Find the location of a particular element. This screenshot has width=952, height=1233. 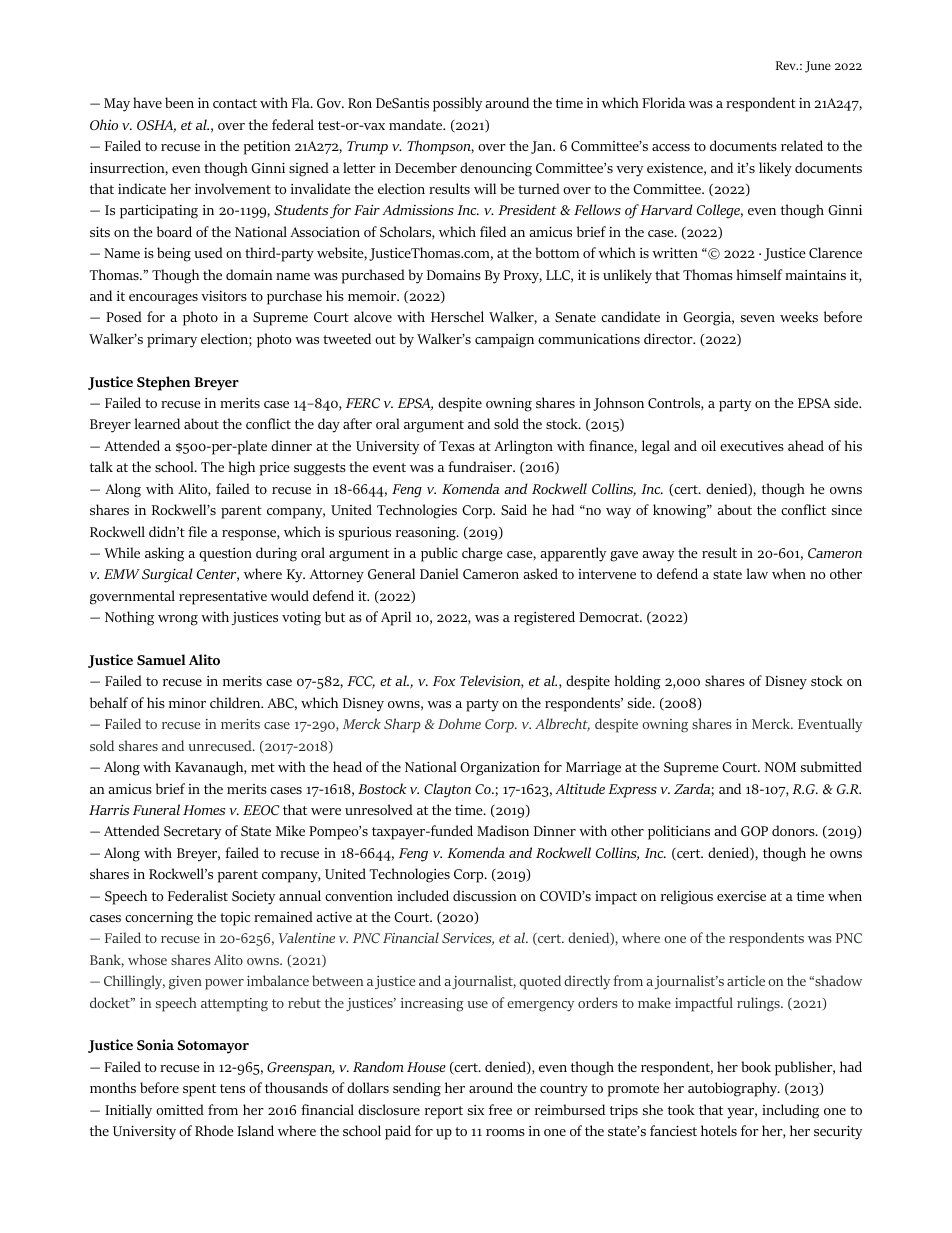

been is located at coordinates (179, 102).
